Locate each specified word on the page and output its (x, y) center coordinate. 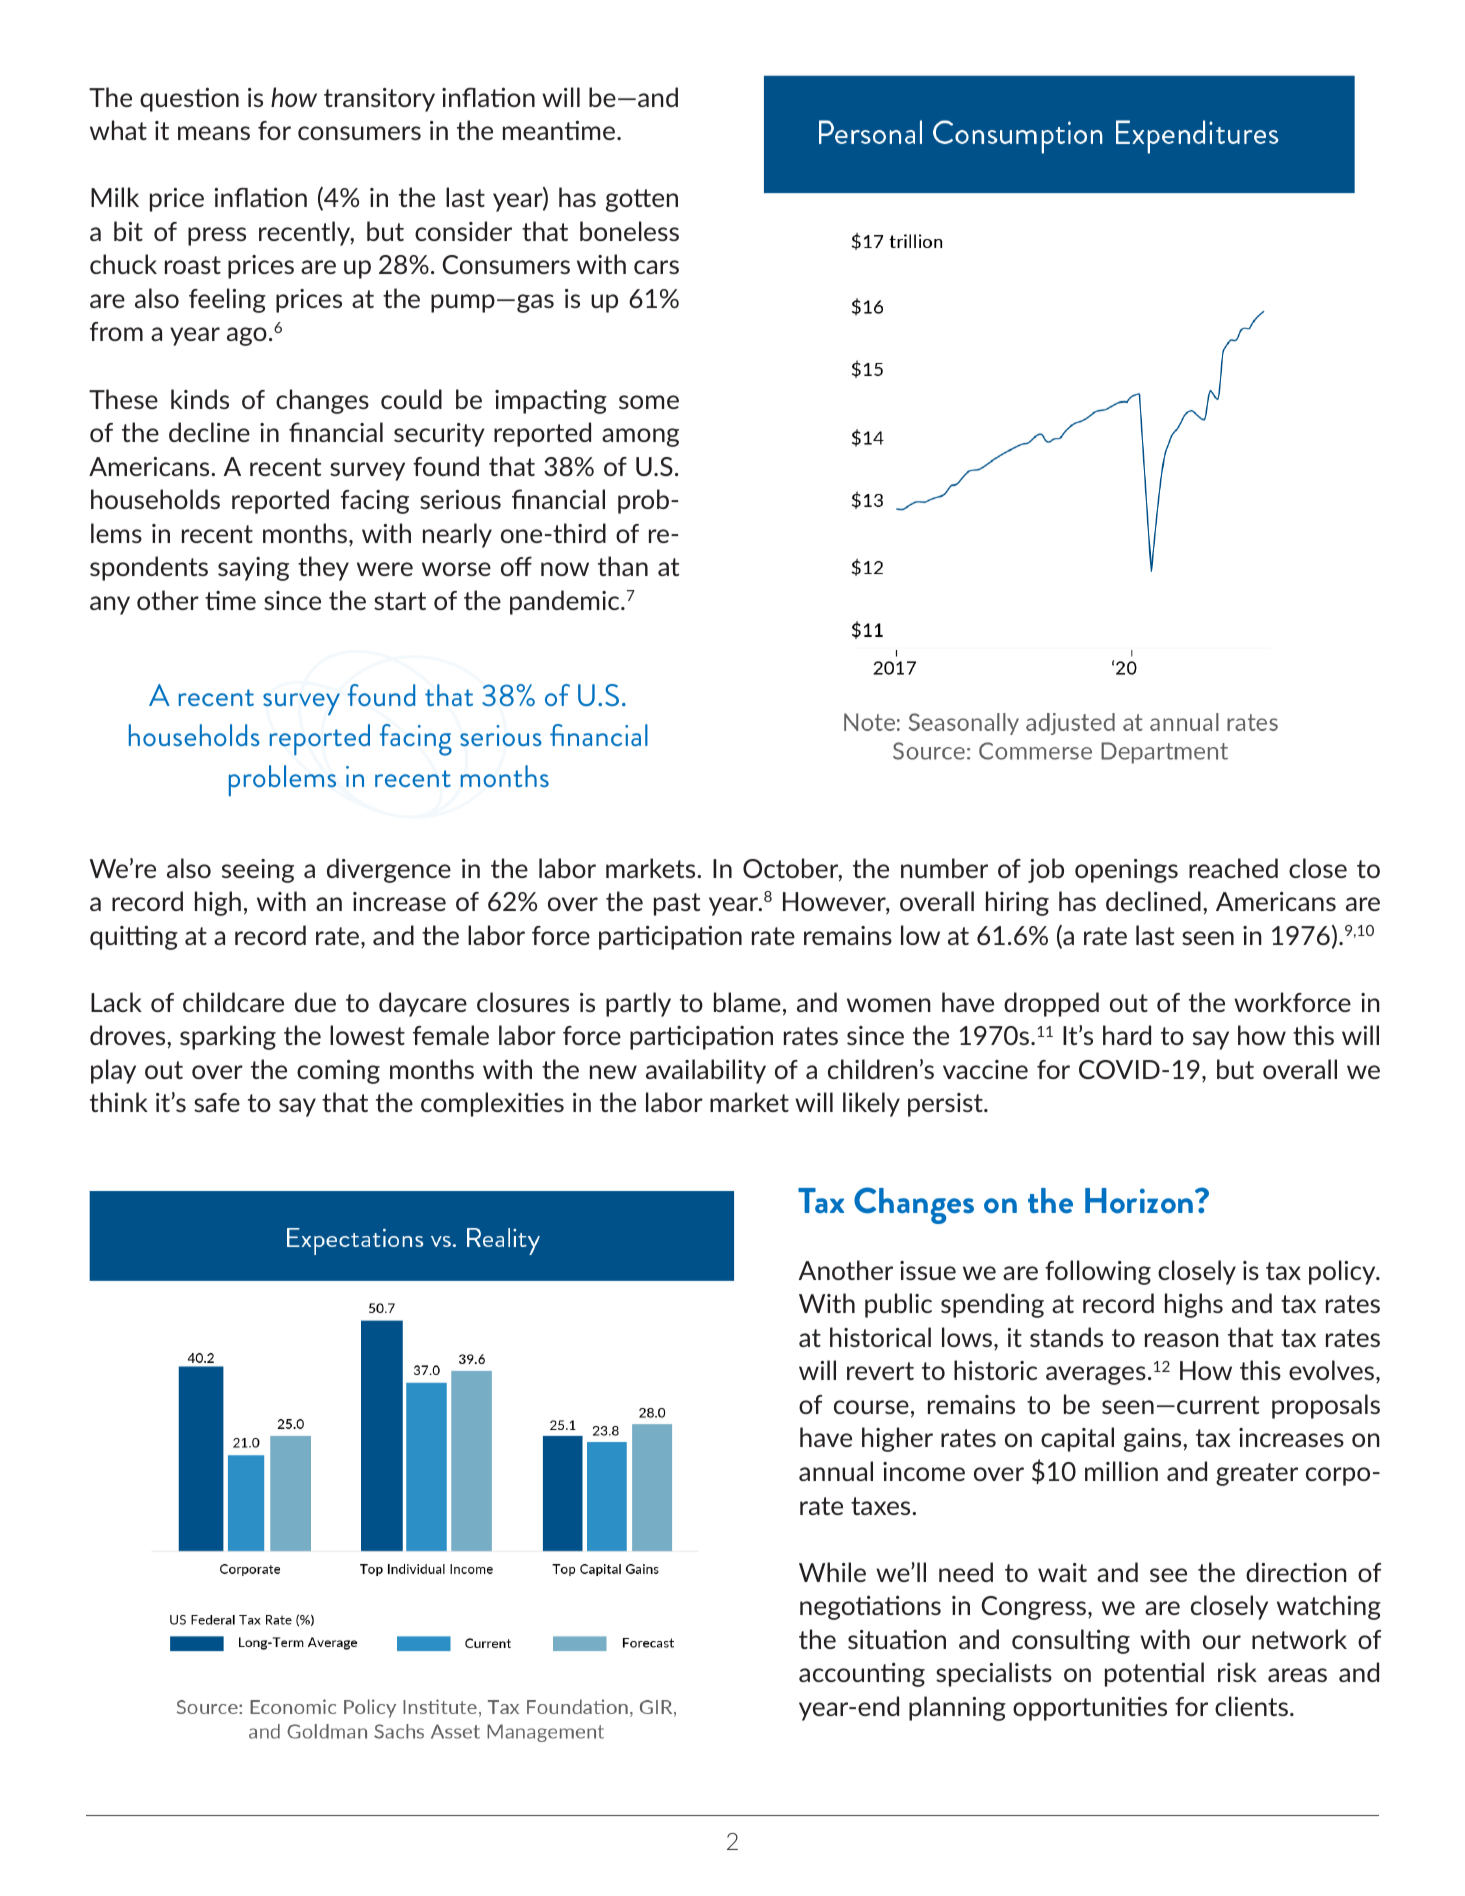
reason (1182, 1340)
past (677, 904)
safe (217, 1102)
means (214, 133)
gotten (642, 200)
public (898, 1305)
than (623, 566)
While (832, 1572)
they (323, 568)
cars (656, 267)
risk (1237, 1672)
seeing (258, 871)
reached (1233, 868)
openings (1126, 871)
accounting (862, 1674)
